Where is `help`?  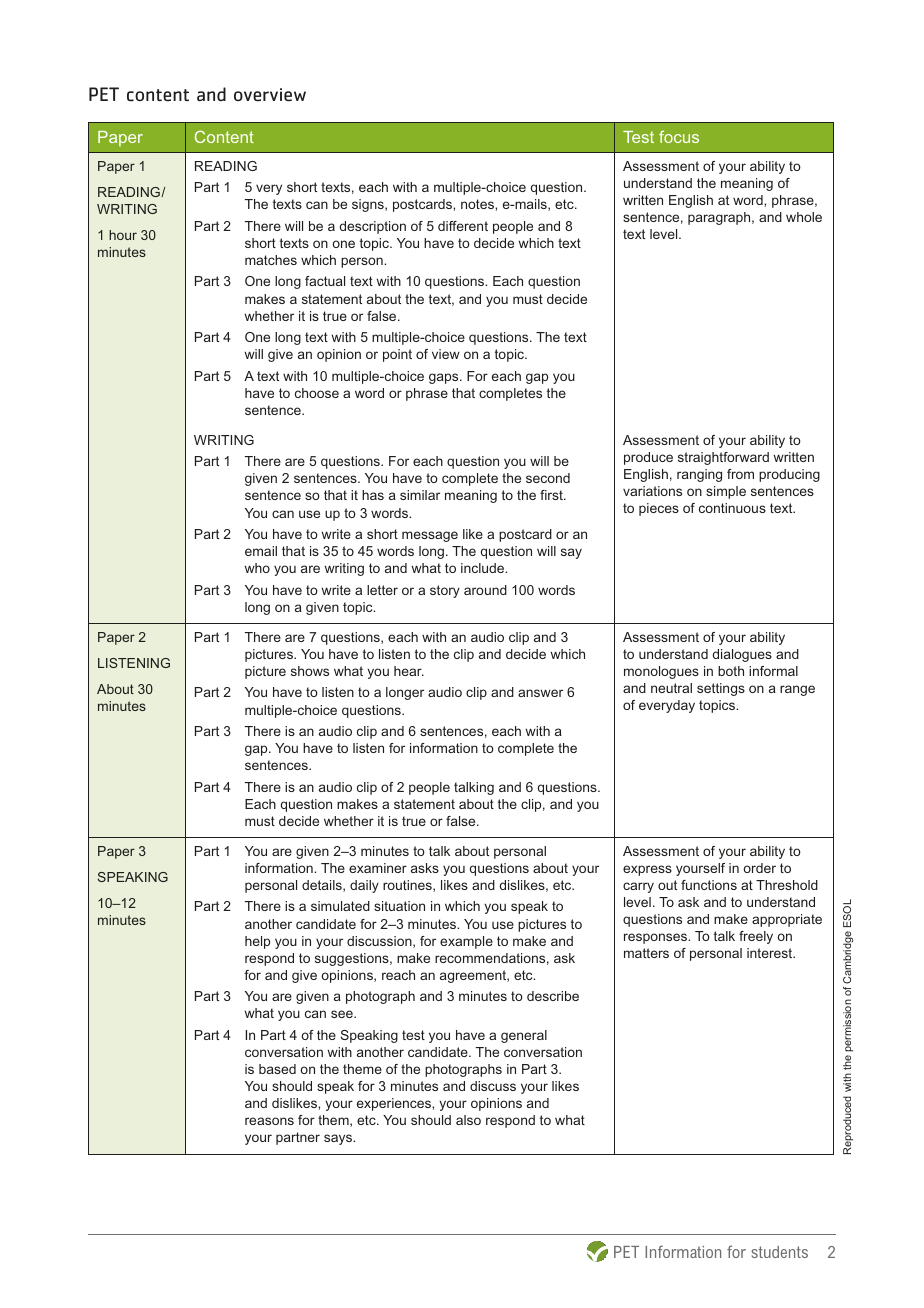
help is located at coordinates (257, 942).
